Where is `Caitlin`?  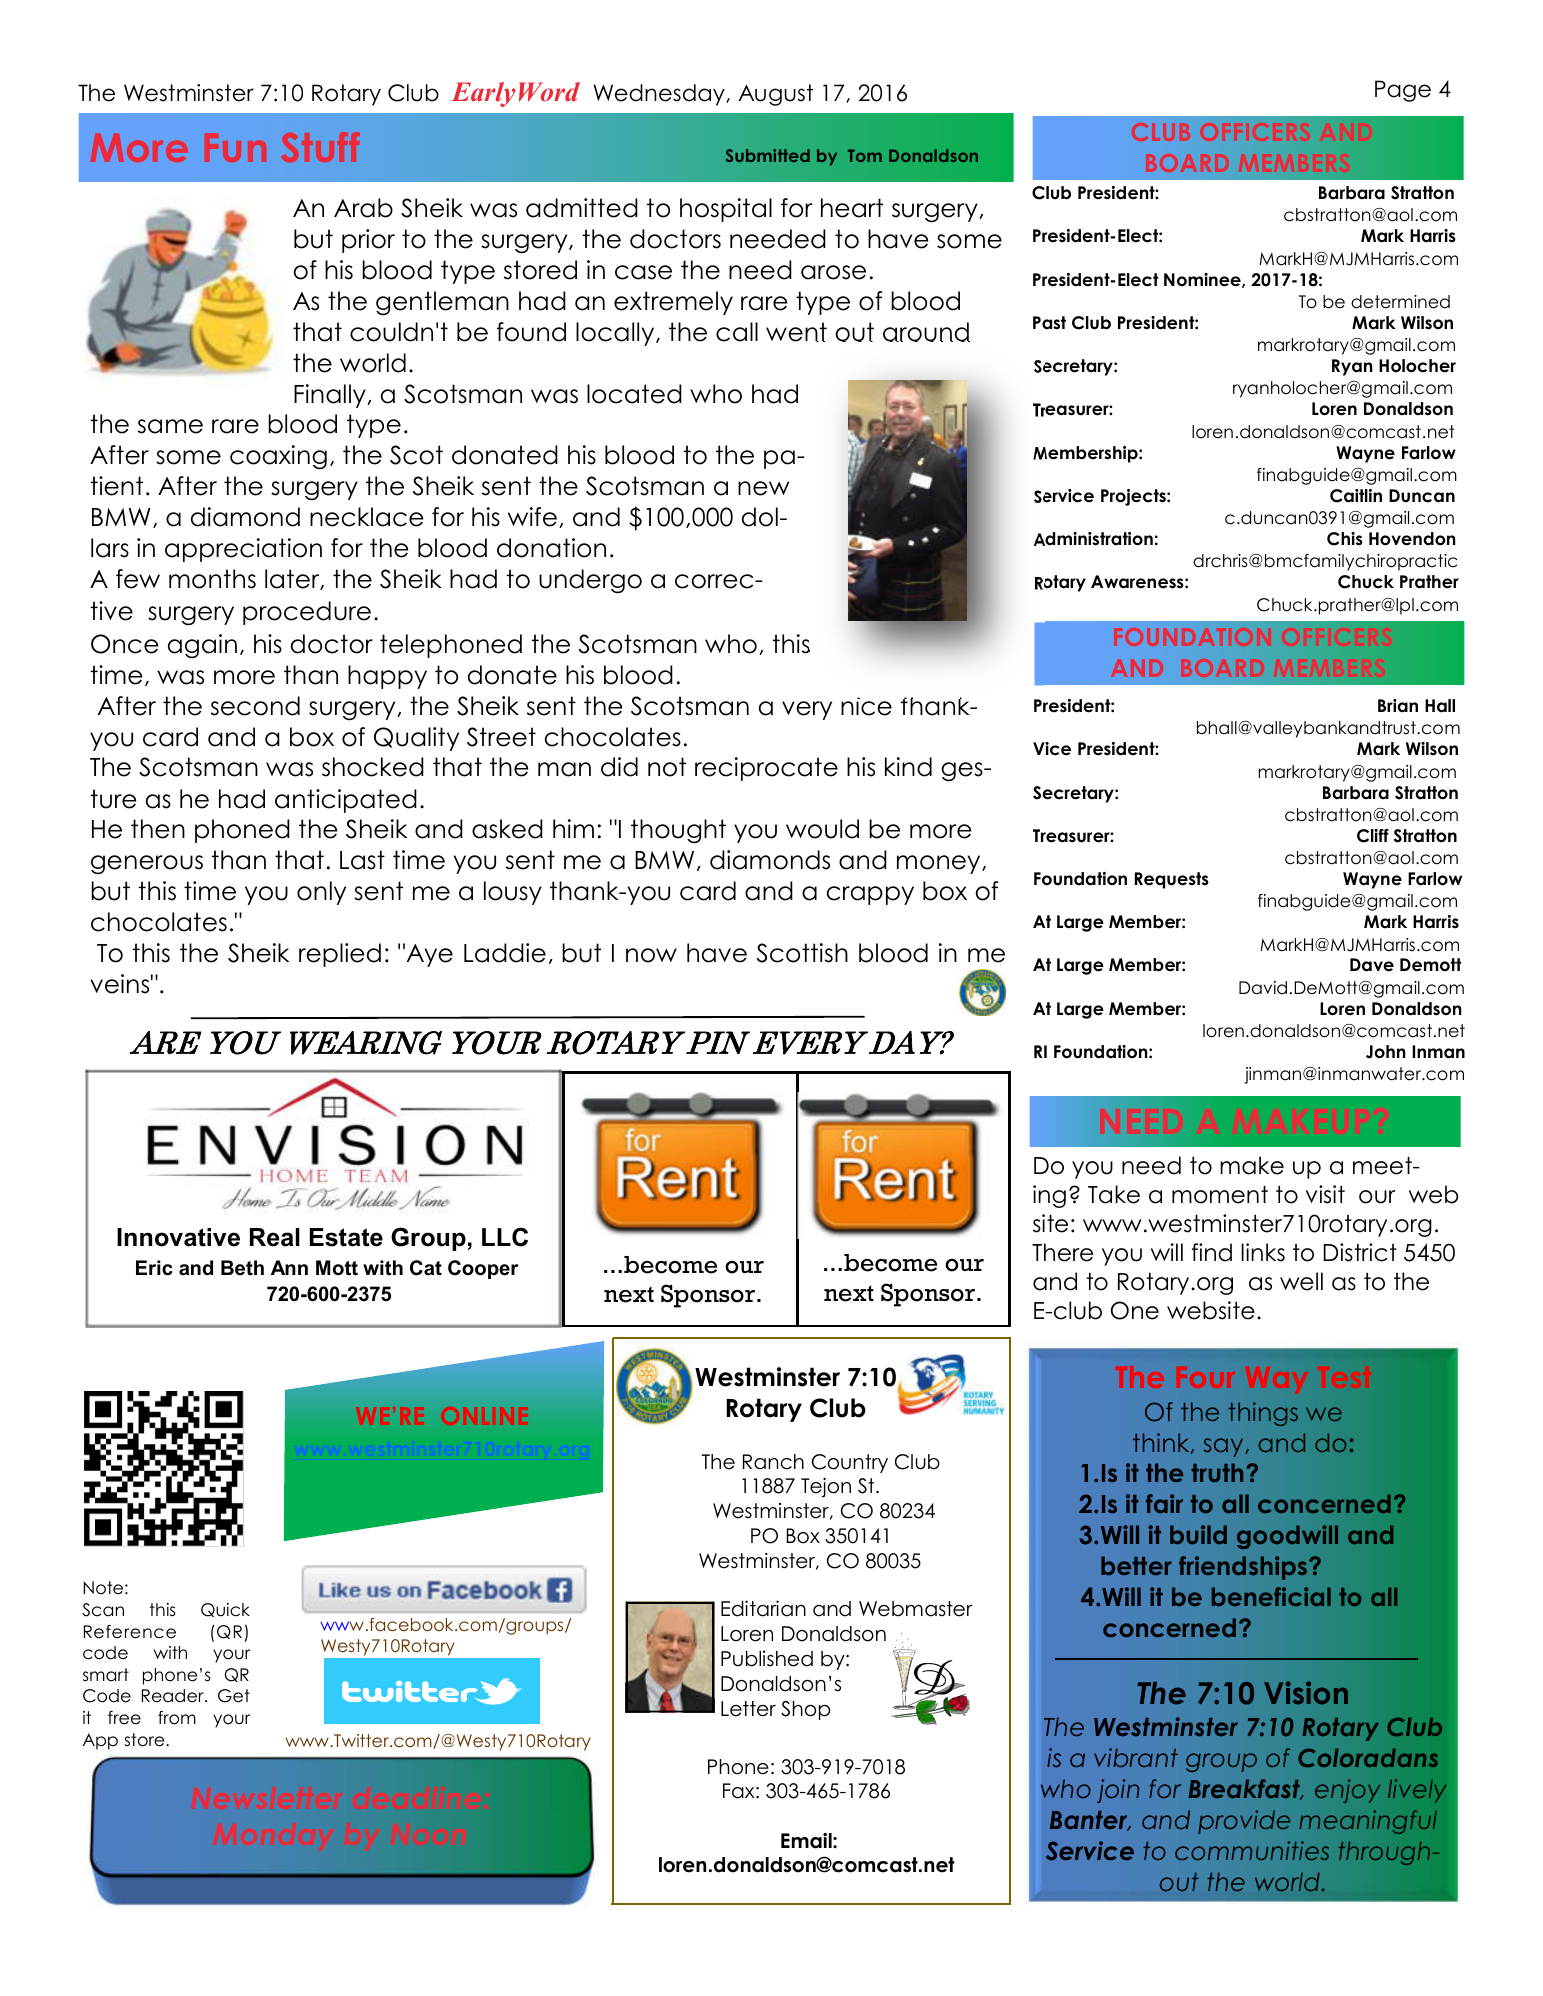 Caitlin is located at coordinates (1356, 496).
